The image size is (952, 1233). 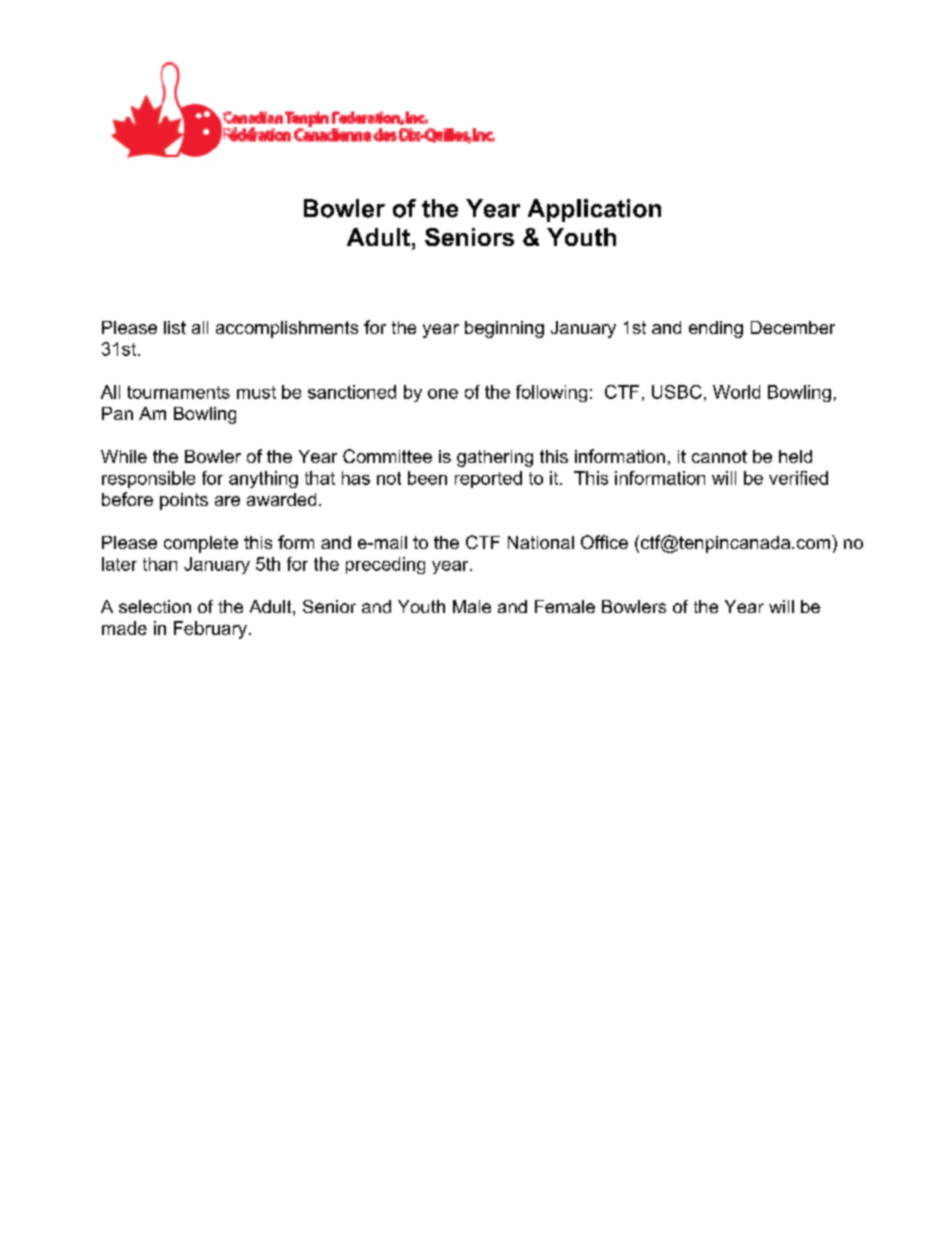 I want to click on verified, so click(x=798, y=478).
